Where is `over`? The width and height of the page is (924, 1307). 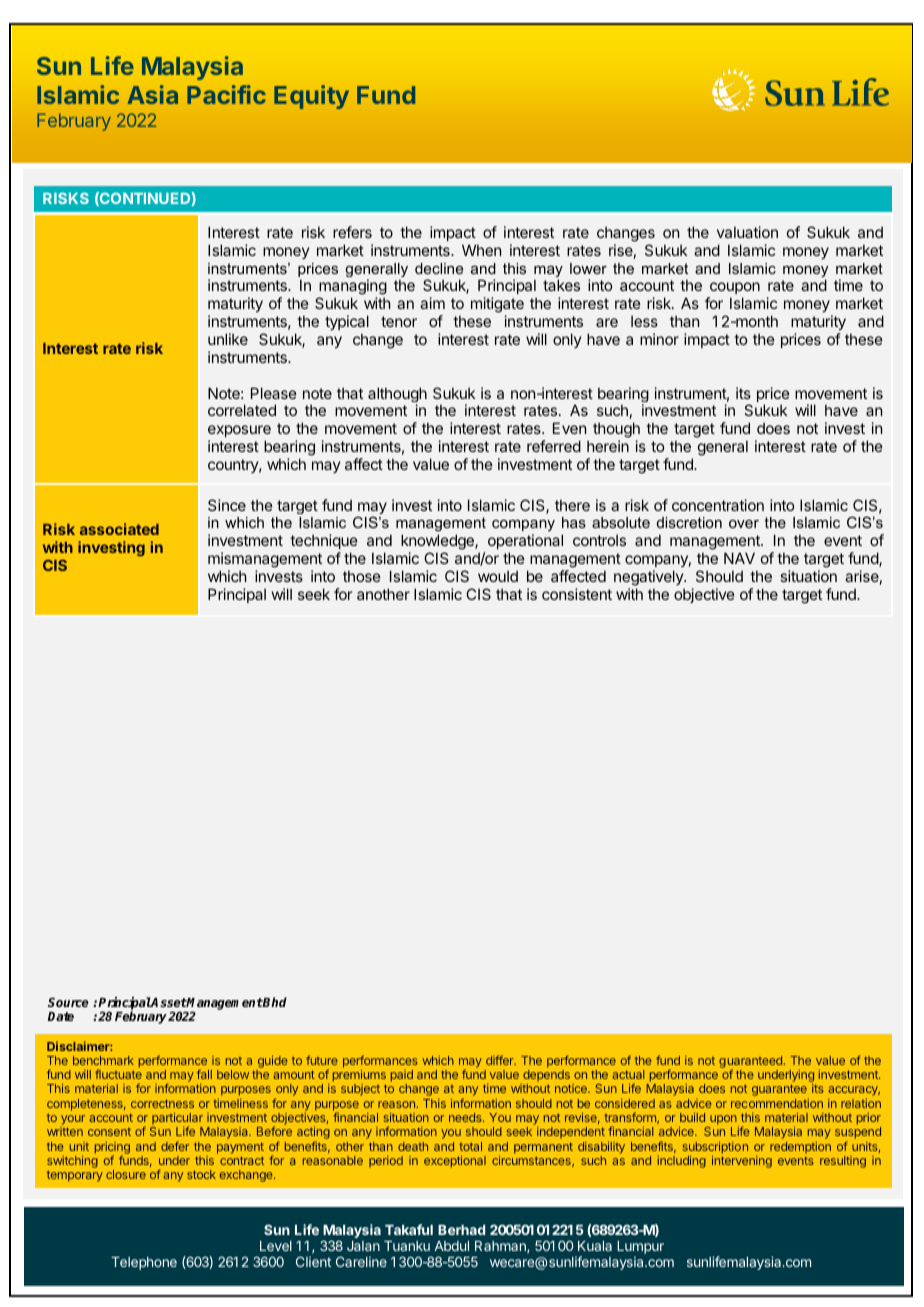
over is located at coordinates (744, 524).
